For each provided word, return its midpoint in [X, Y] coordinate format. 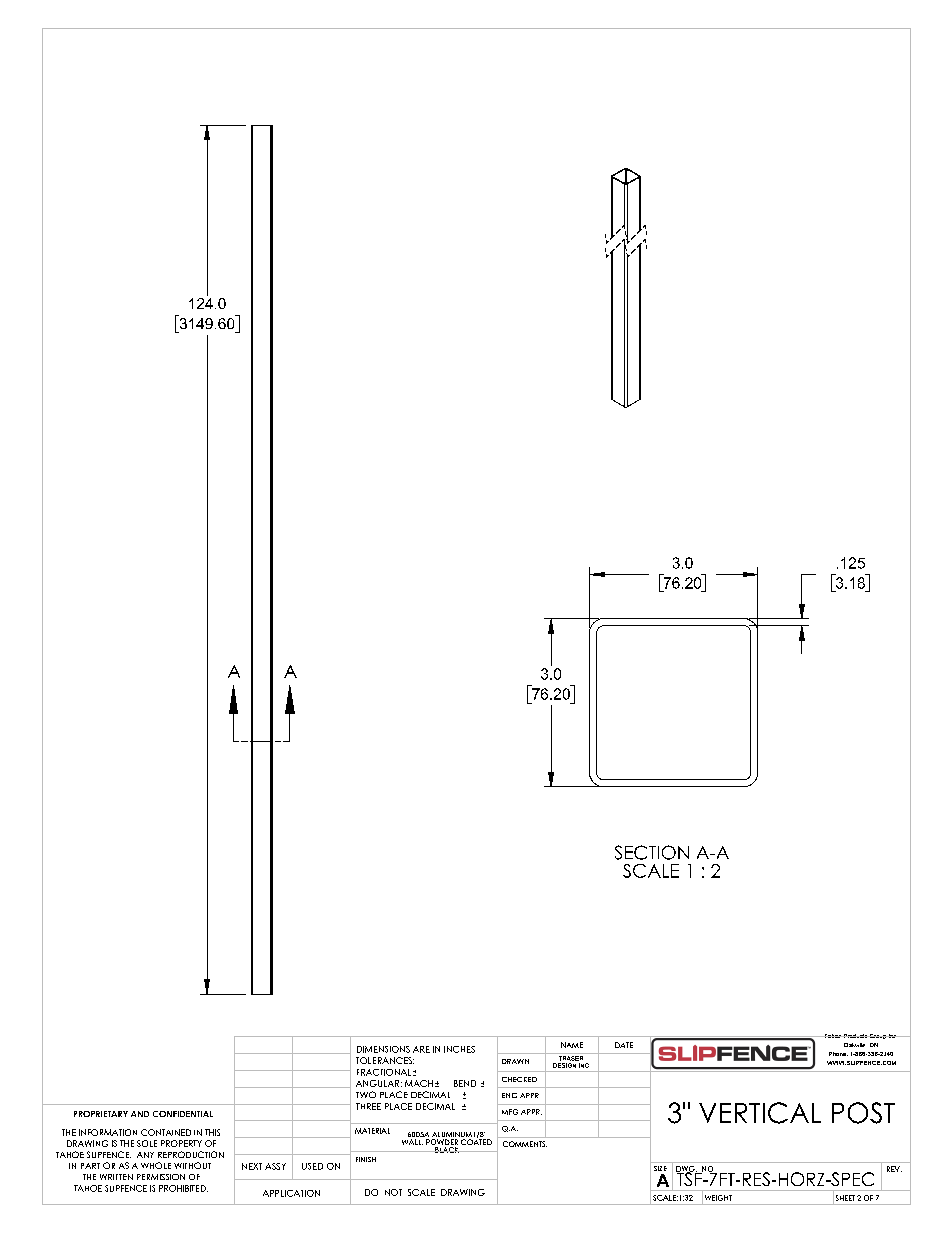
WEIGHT [718, 1198]
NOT [393, 1192]
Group [878, 1036]
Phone [838, 1054]
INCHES [459, 1049]
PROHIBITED [183, 1188]
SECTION [652, 852]
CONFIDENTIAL [183, 1114]
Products [855, 1036]
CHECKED [519, 1079]
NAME [572, 1045]
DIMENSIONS [383, 1049]
